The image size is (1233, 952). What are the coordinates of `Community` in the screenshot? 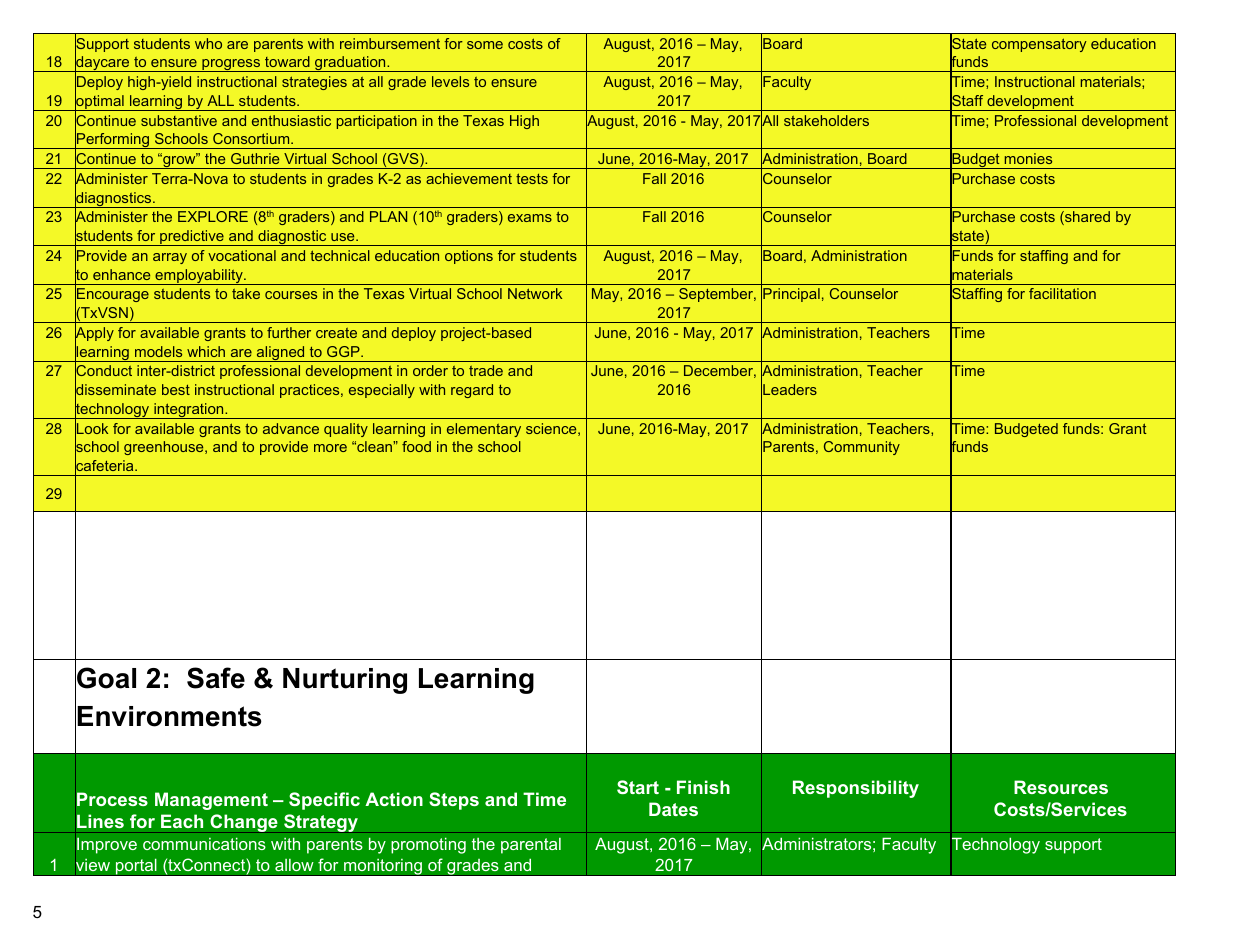 It's located at (862, 448).
